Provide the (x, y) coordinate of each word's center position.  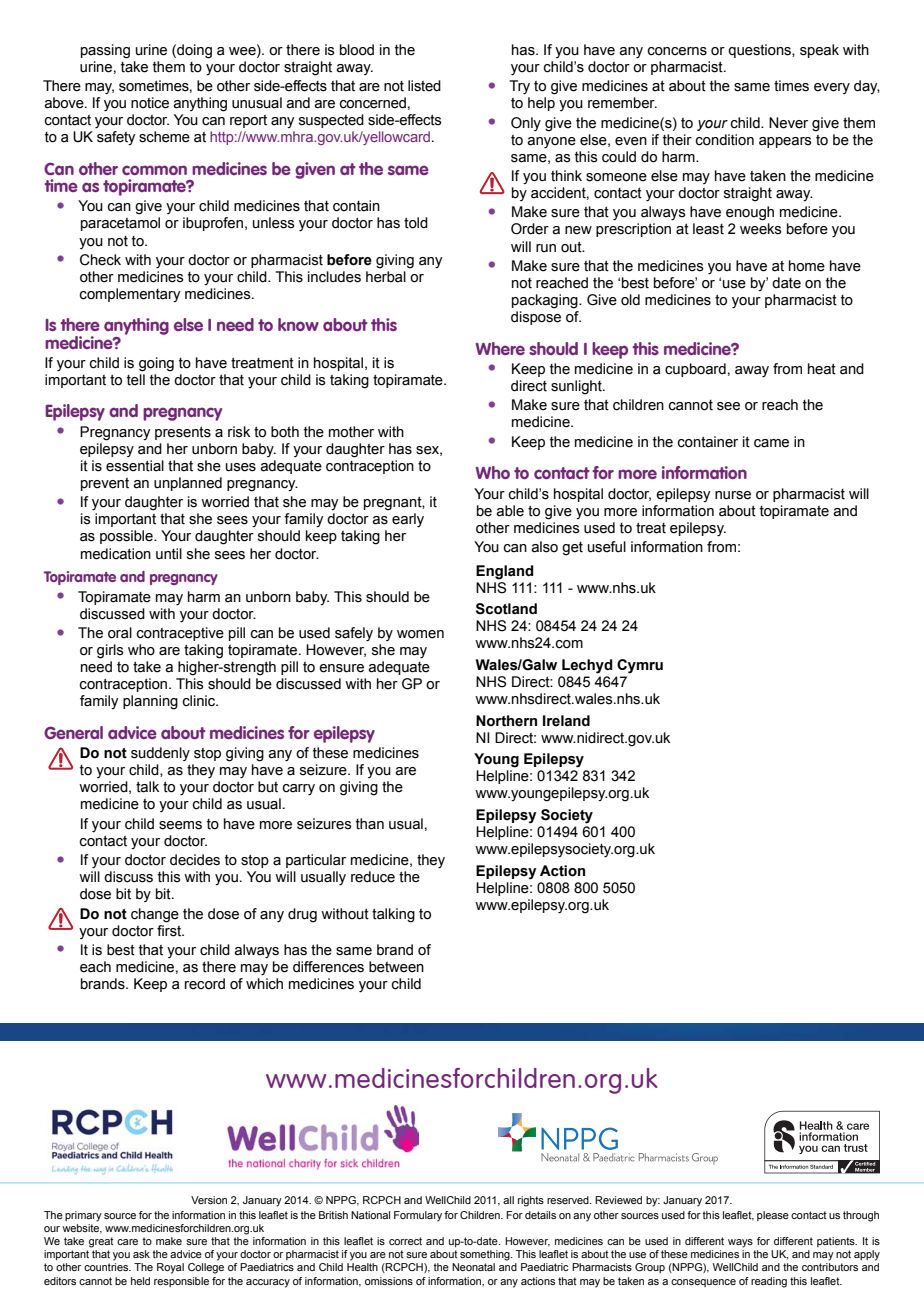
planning (150, 702)
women (420, 634)
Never (788, 123)
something (486, 1255)
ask (141, 1254)
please (773, 1216)
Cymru (640, 666)
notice (150, 103)
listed (424, 86)
